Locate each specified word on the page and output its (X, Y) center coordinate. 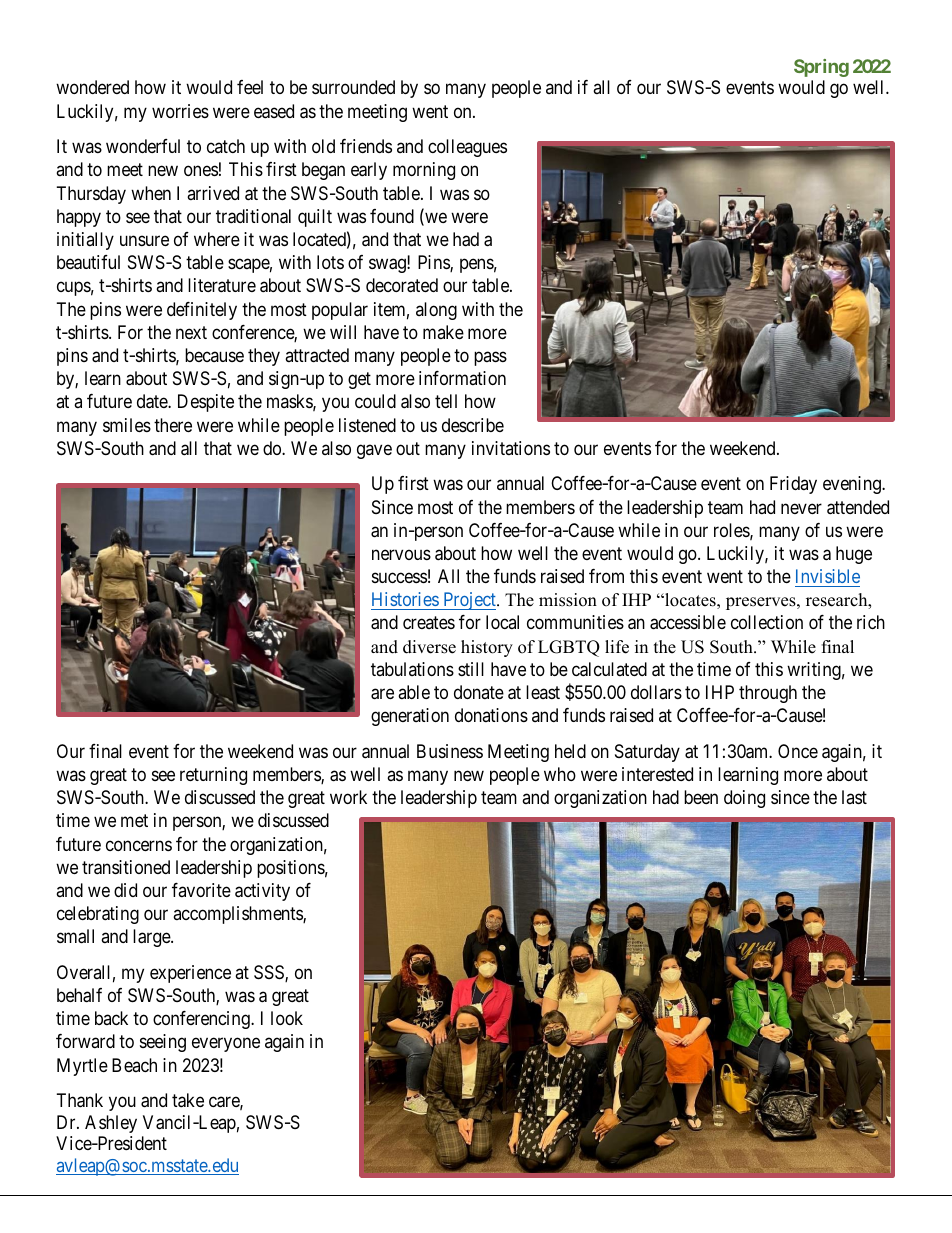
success (399, 577)
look (287, 1018)
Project (469, 601)
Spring (821, 68)
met (134, 821)
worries (180, 111)
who (560, 774)
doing (744, 799)
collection (767, 622)
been (701, 797)
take (188, 1100)
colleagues (467, 148)
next (191, 332)
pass (490, 358)
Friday (793, 485)
